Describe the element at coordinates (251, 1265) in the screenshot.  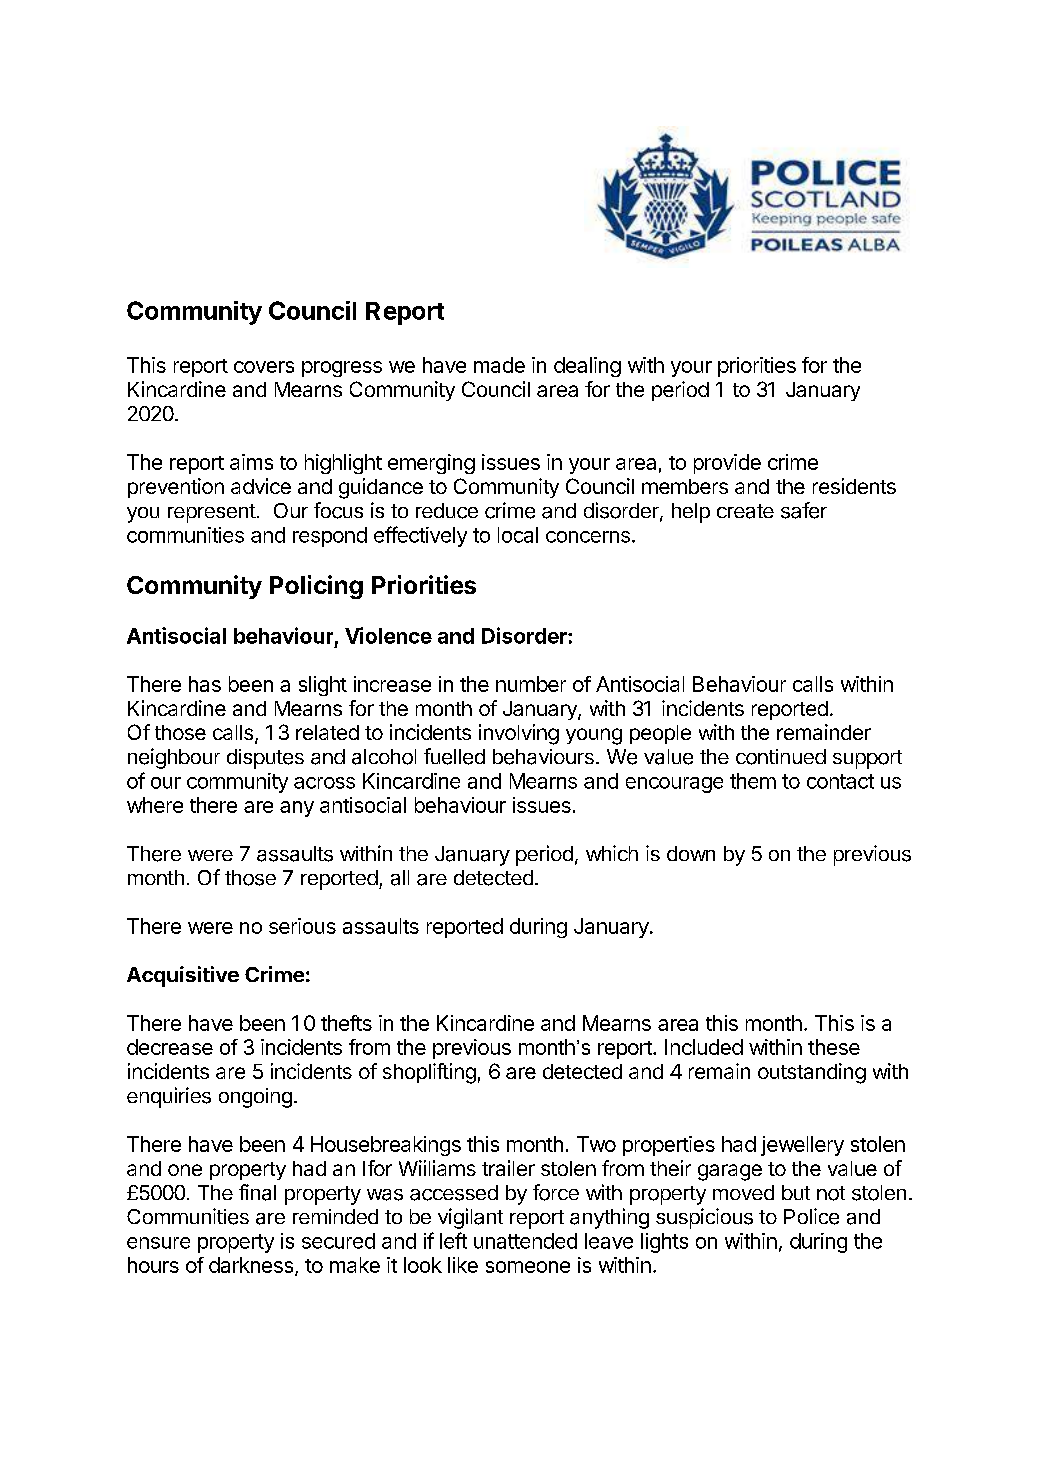
I see `darkness` at that location.
